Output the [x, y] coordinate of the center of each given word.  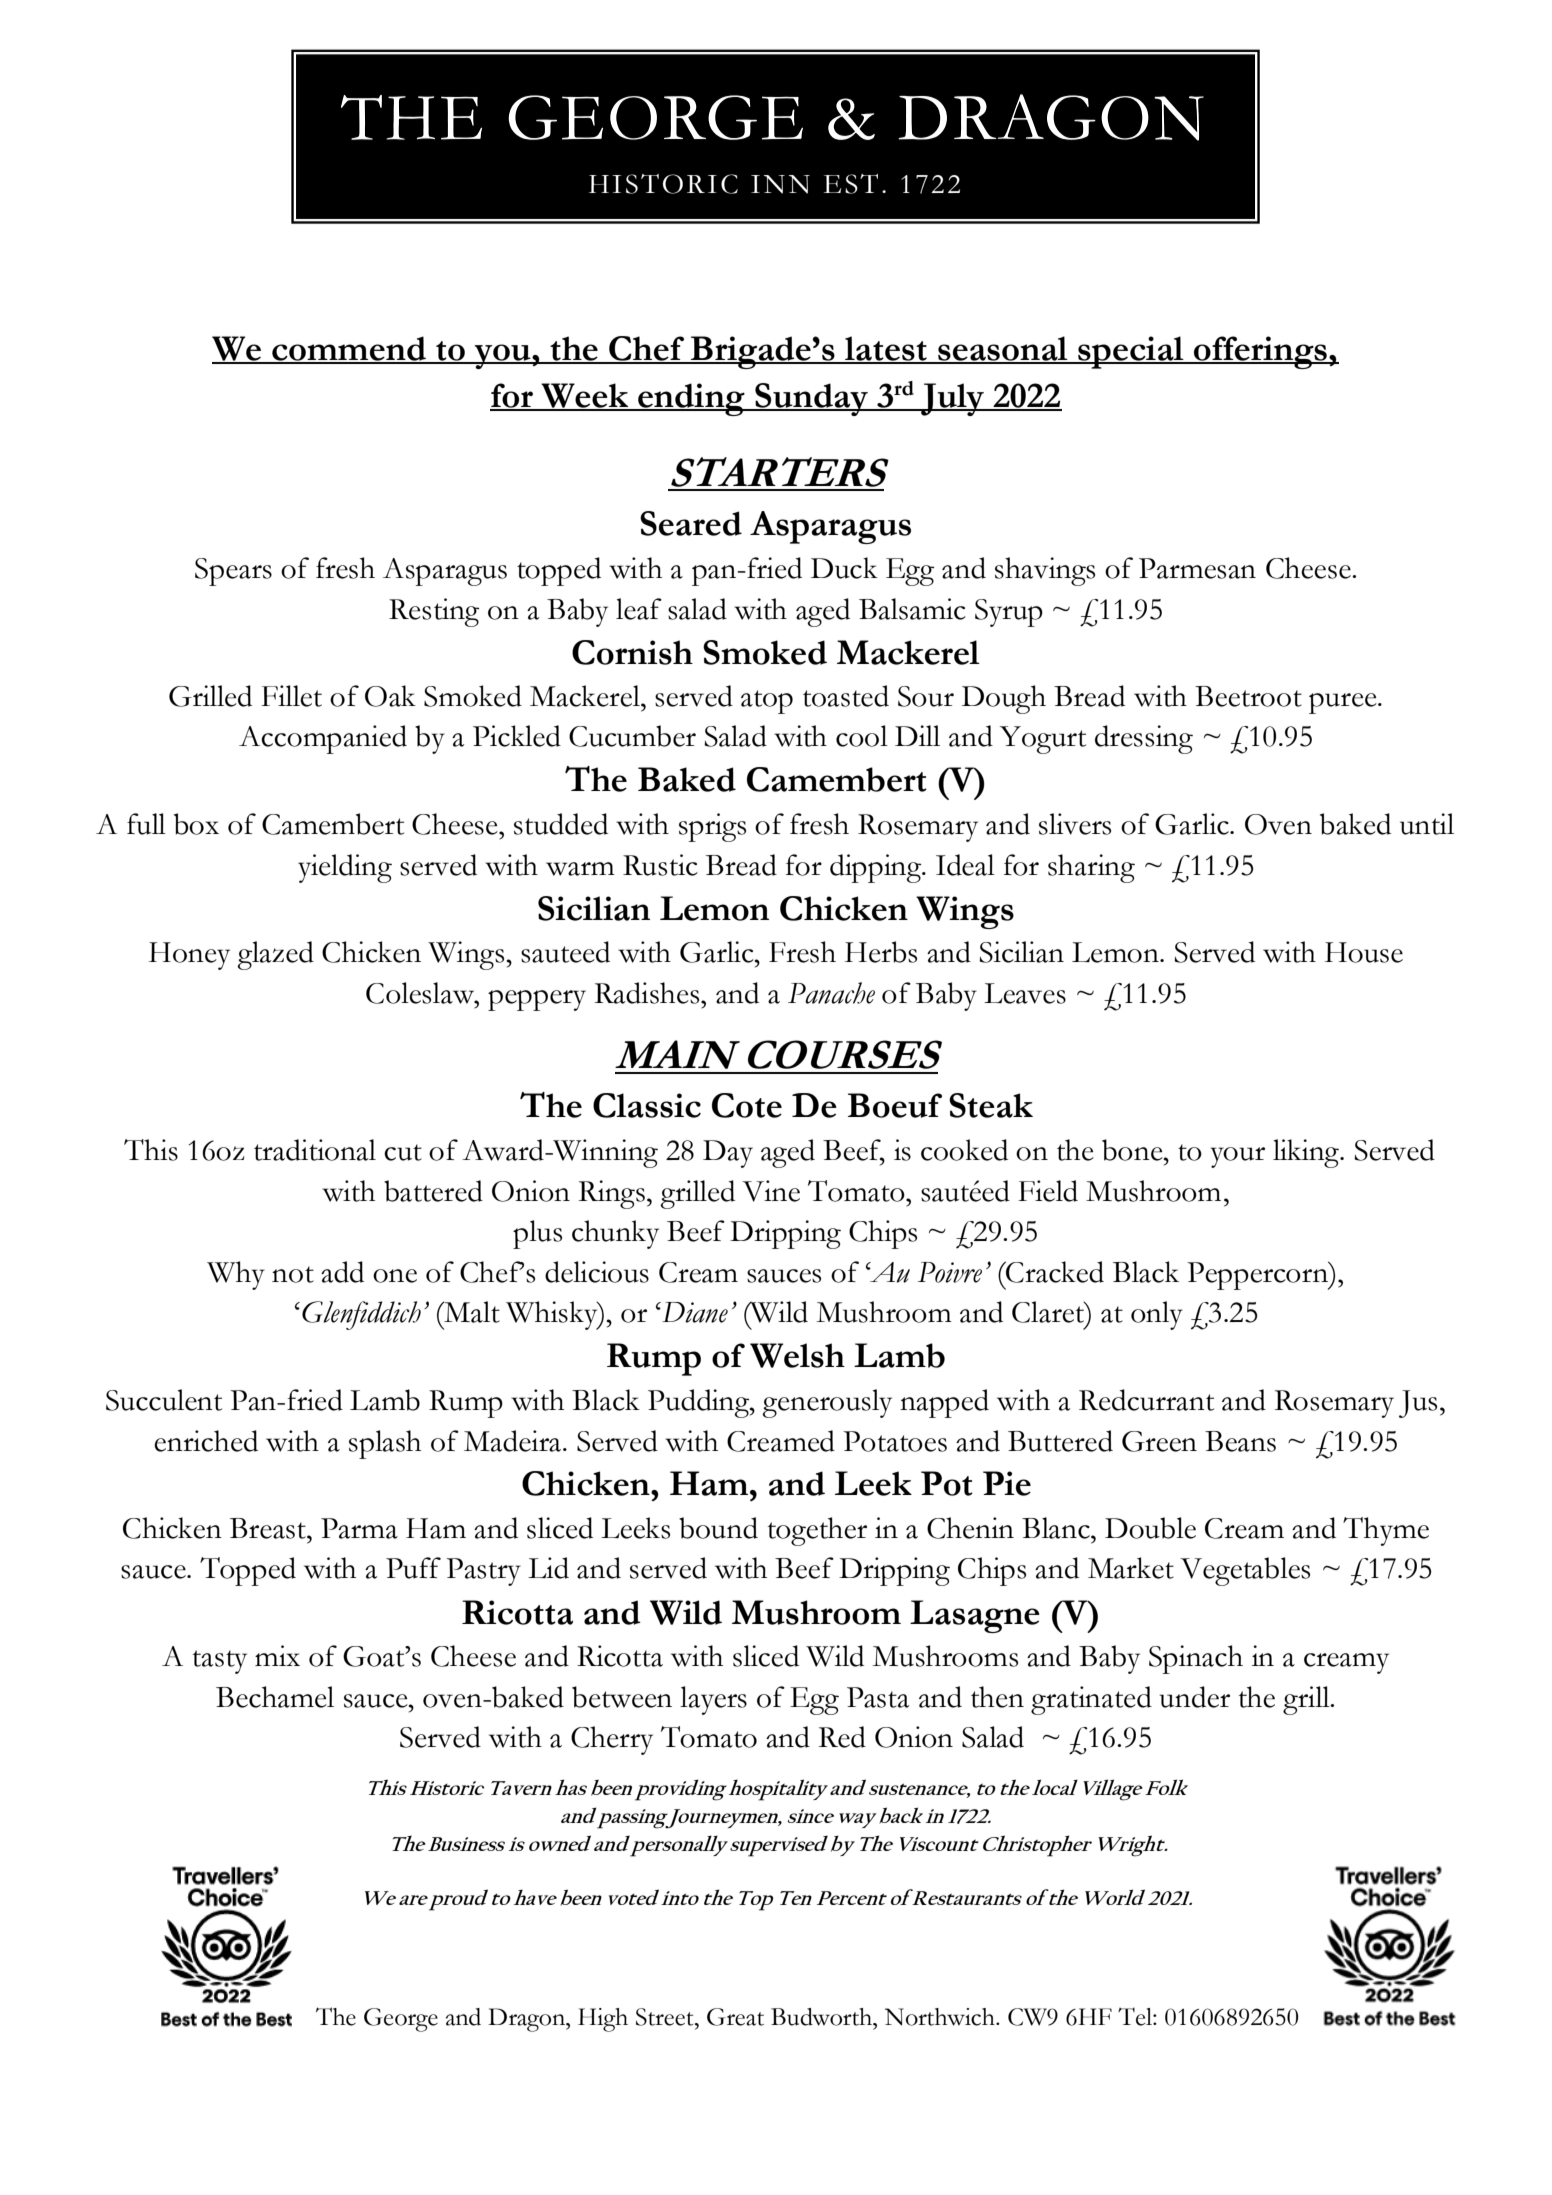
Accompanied [323, 739]
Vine [771, 1191]
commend [349, 349]
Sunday [812, 399]
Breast [269, 1528]
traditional [315, 1150]
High [603, 2020]
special [1131, 352]
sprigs [712, 827]
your [1238, 1157]
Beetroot [1248, 696]
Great [735, 2017]
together [817, 1531]
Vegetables [1245, 1571]
